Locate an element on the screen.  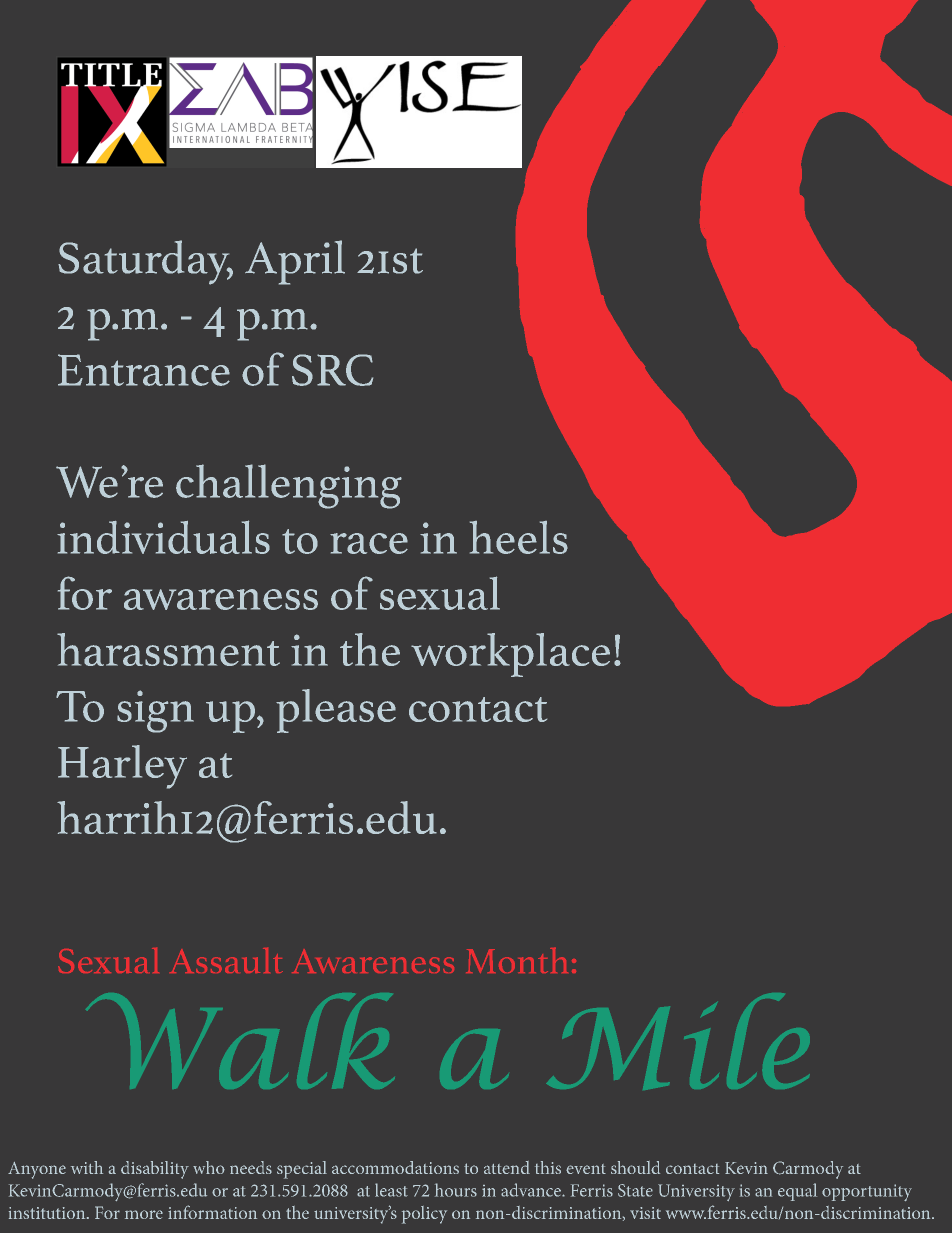
disability is located at coordinates (155, 1170).
